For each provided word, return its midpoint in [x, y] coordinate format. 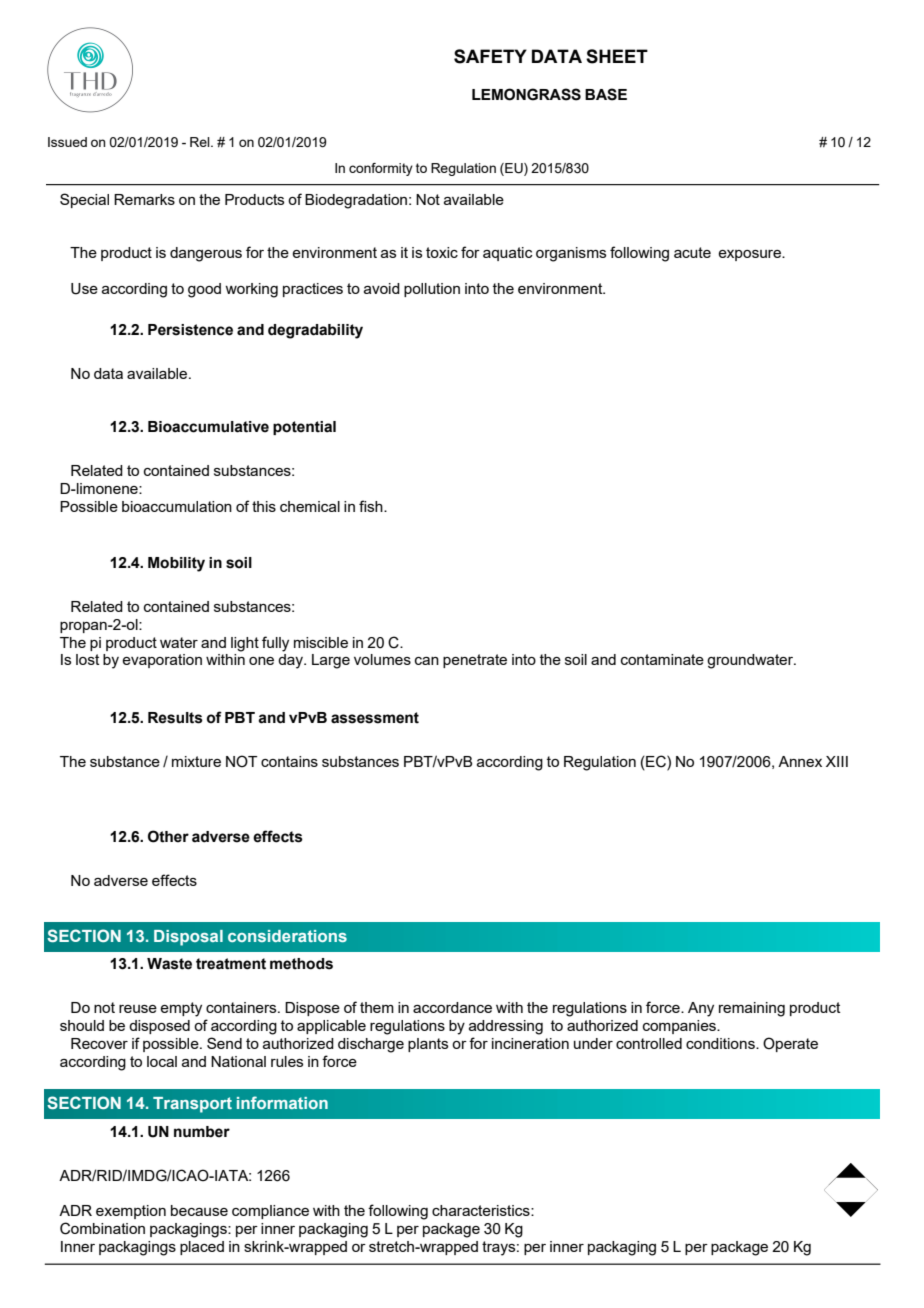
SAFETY [490, 56]
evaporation [162, 661]
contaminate [662, 659]
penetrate [475, 661]
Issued [67, 142]
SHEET [617, 56]
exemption [131, 1212]
